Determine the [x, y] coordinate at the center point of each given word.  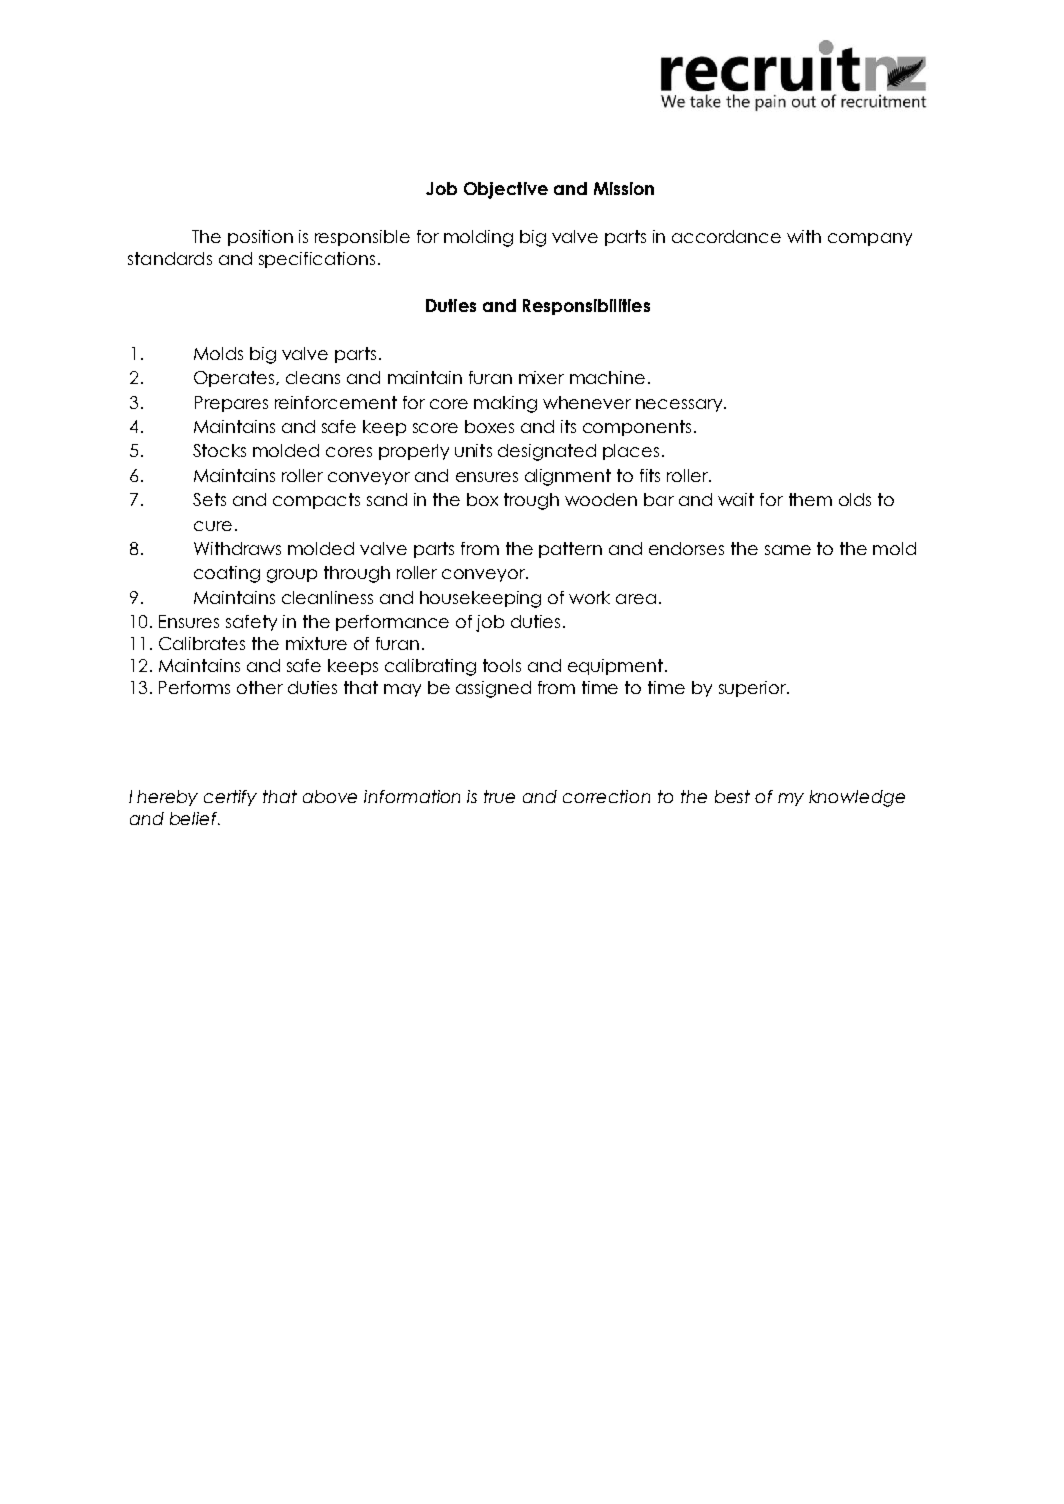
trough [531, 501]
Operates [234, 379]
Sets [209, 499]
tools [502, 665]
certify [230, 798]
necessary [679, 405]
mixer [541, 377]
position [260, 238]
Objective [506, 190]
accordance [726, 236]
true [499, 796]
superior [753, 689]
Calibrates [202, 643]
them [810, 499]
